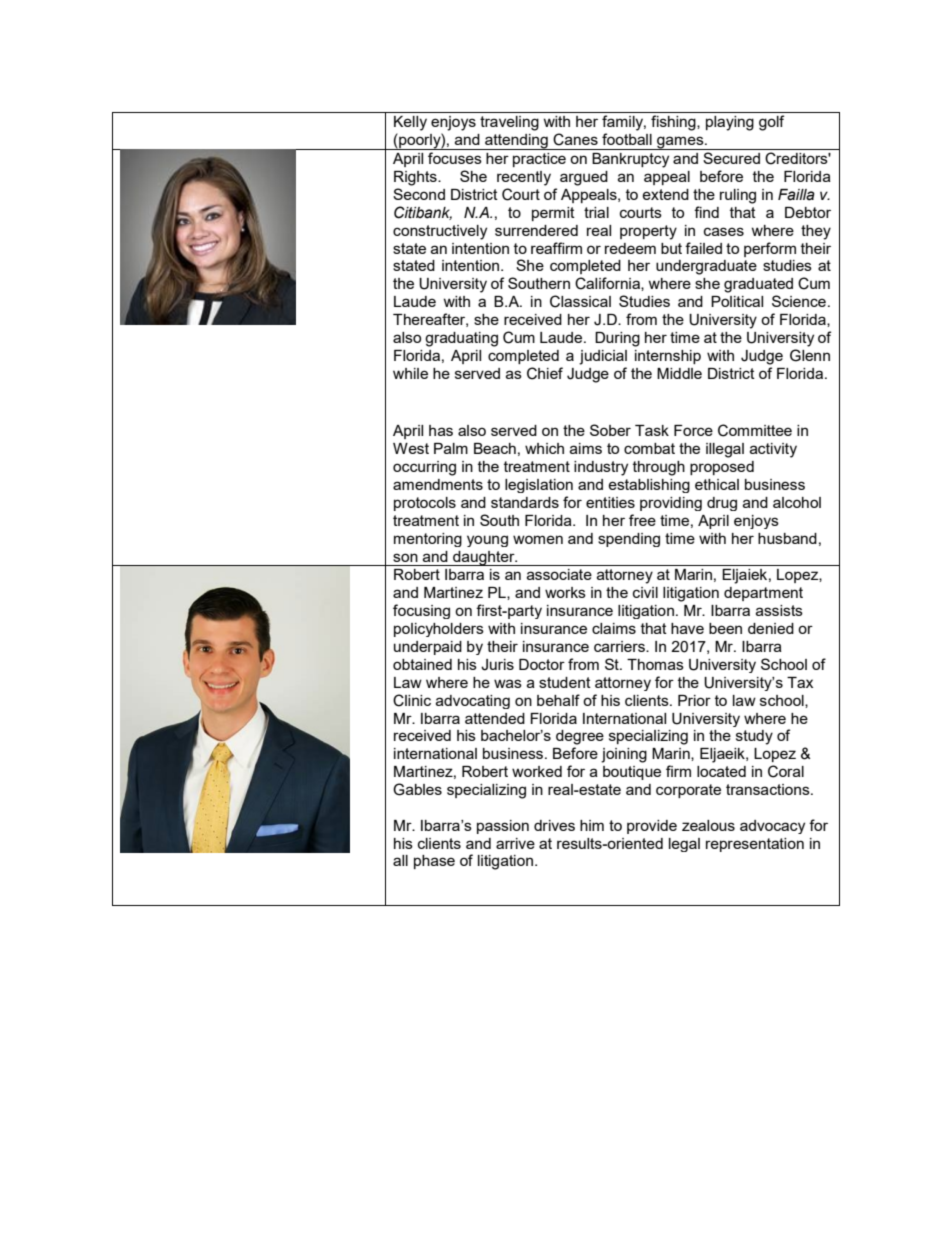 The image size is (952, 1233). Describe the element at coordinates (610, 502) in the page. I see `entities` at that location.
